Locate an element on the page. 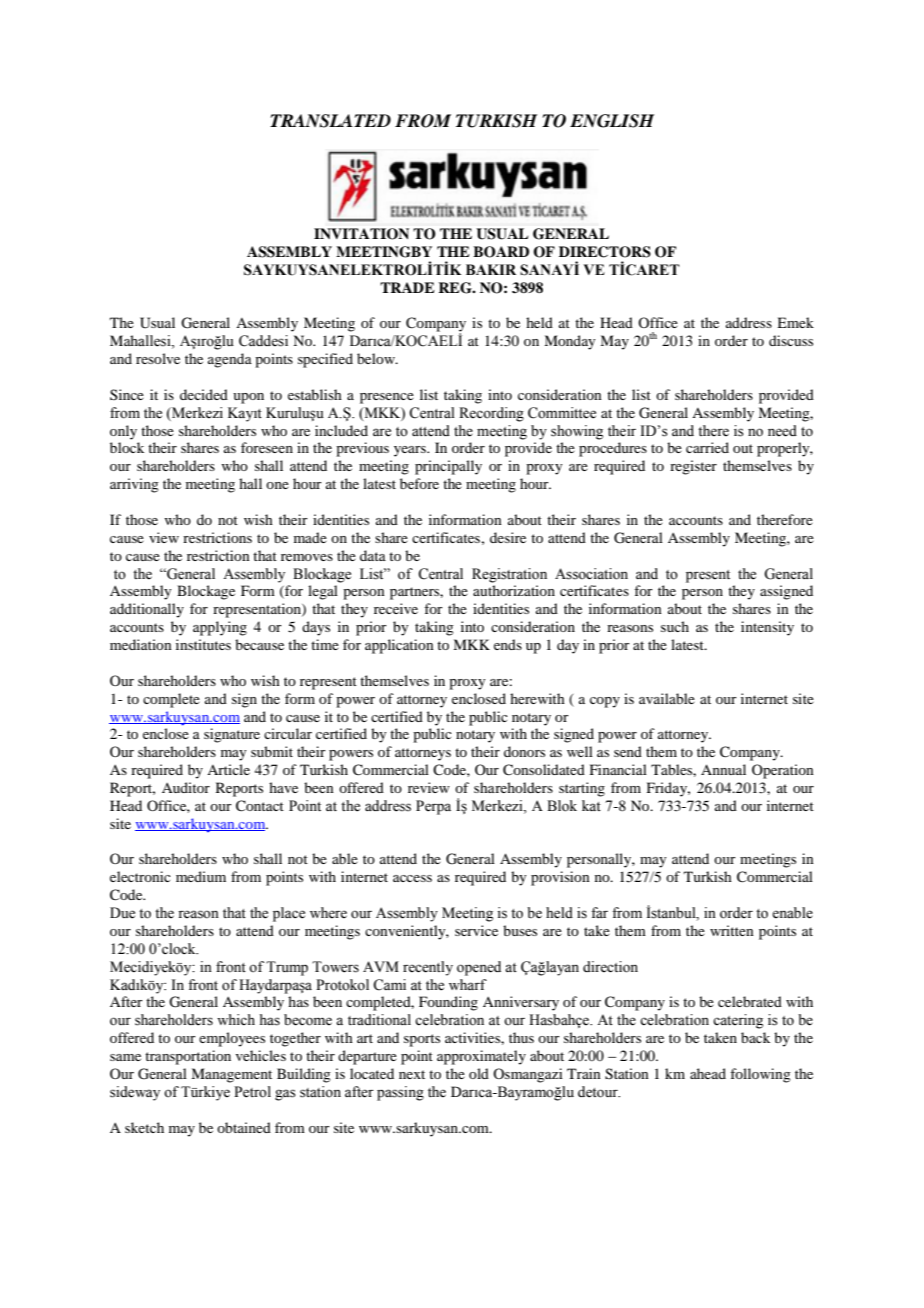  BOARD is located at coordinates (501, 252).
